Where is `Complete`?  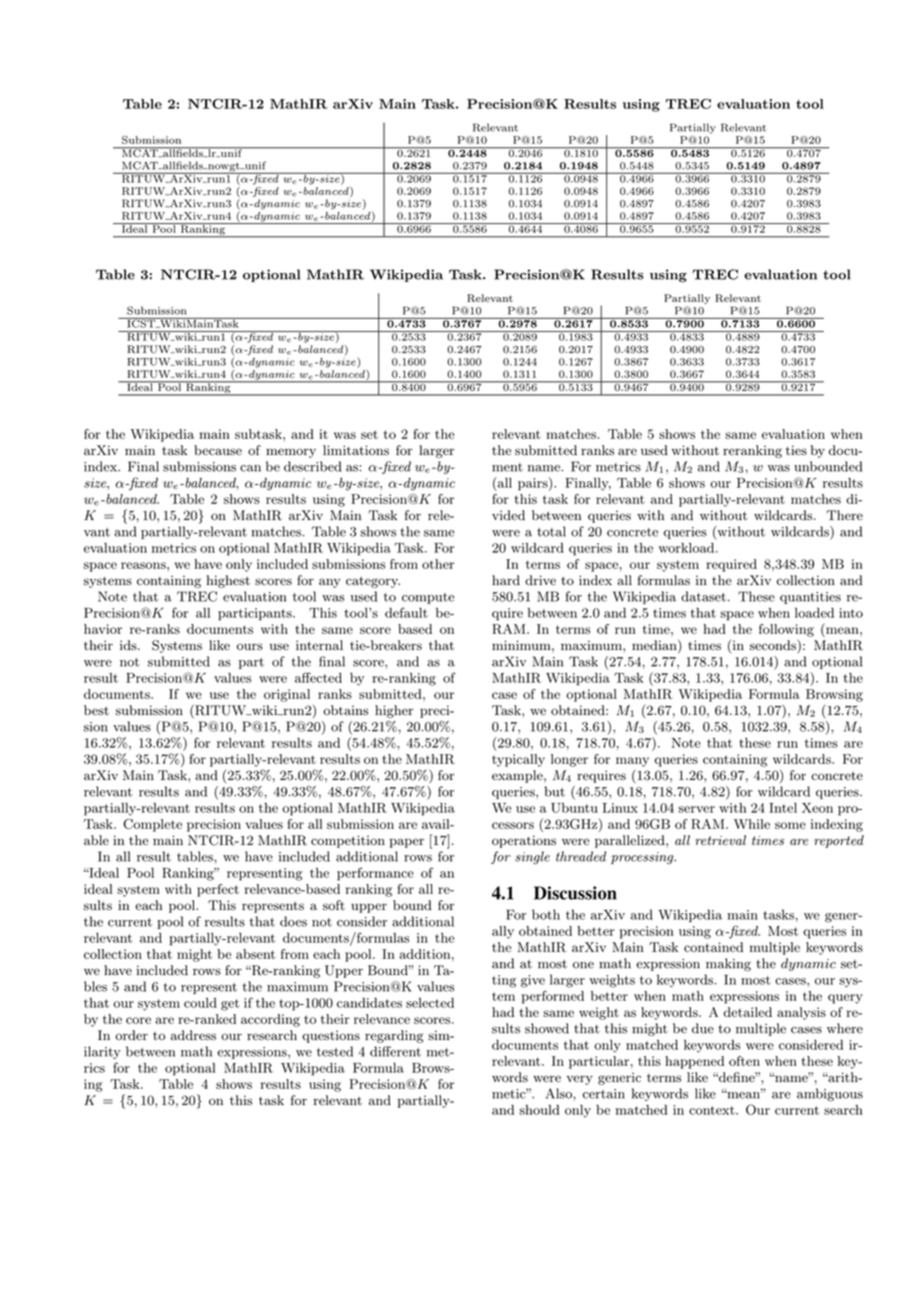 Complete is located at coordinates (152, 825).
